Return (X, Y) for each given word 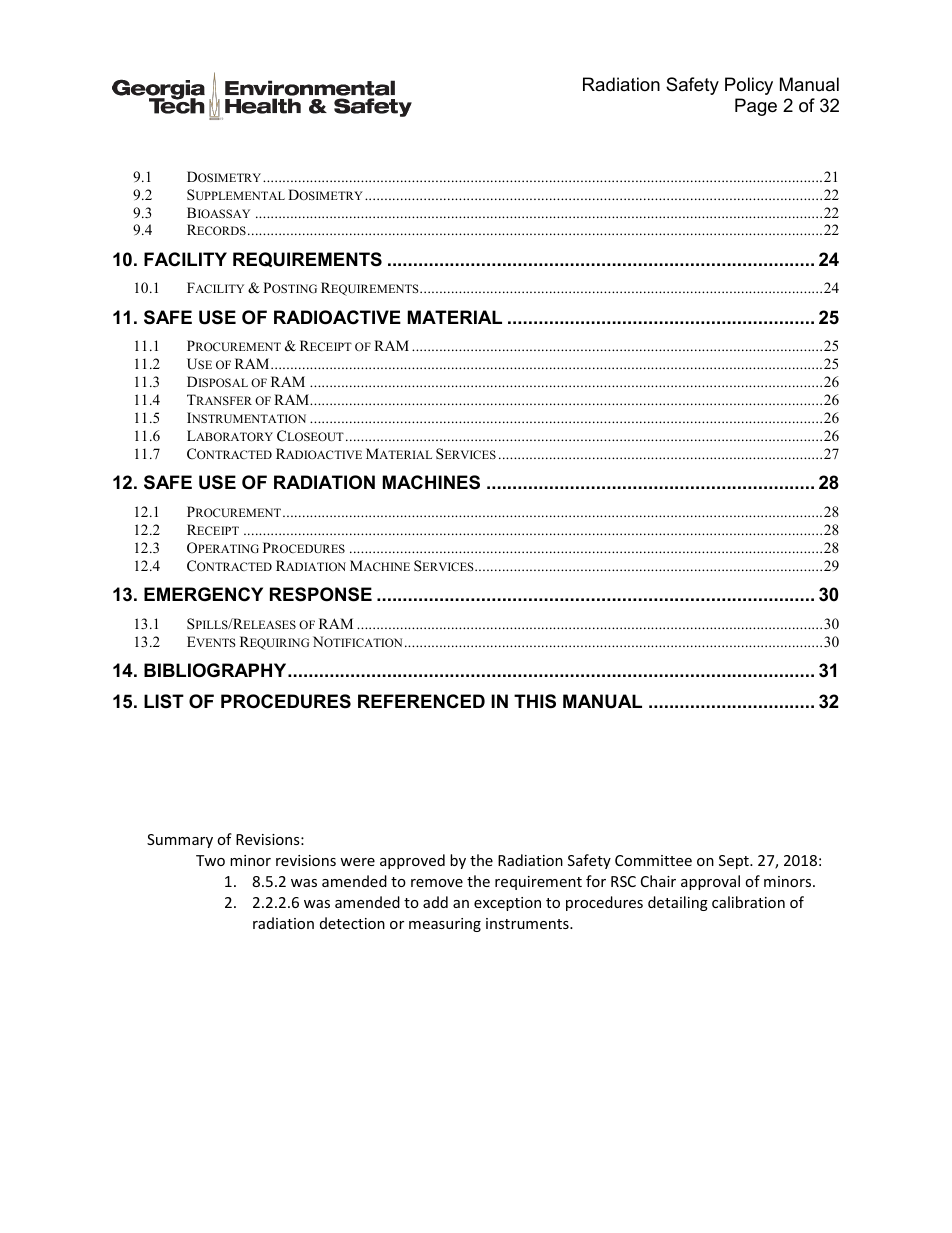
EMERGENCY (203, 594)
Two (210, 860)
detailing (678, 903)
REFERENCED (421, 701)
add (435, 902)
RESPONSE (321, 594)
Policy (749, 86)
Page (756, 107)
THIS (535, 701)
